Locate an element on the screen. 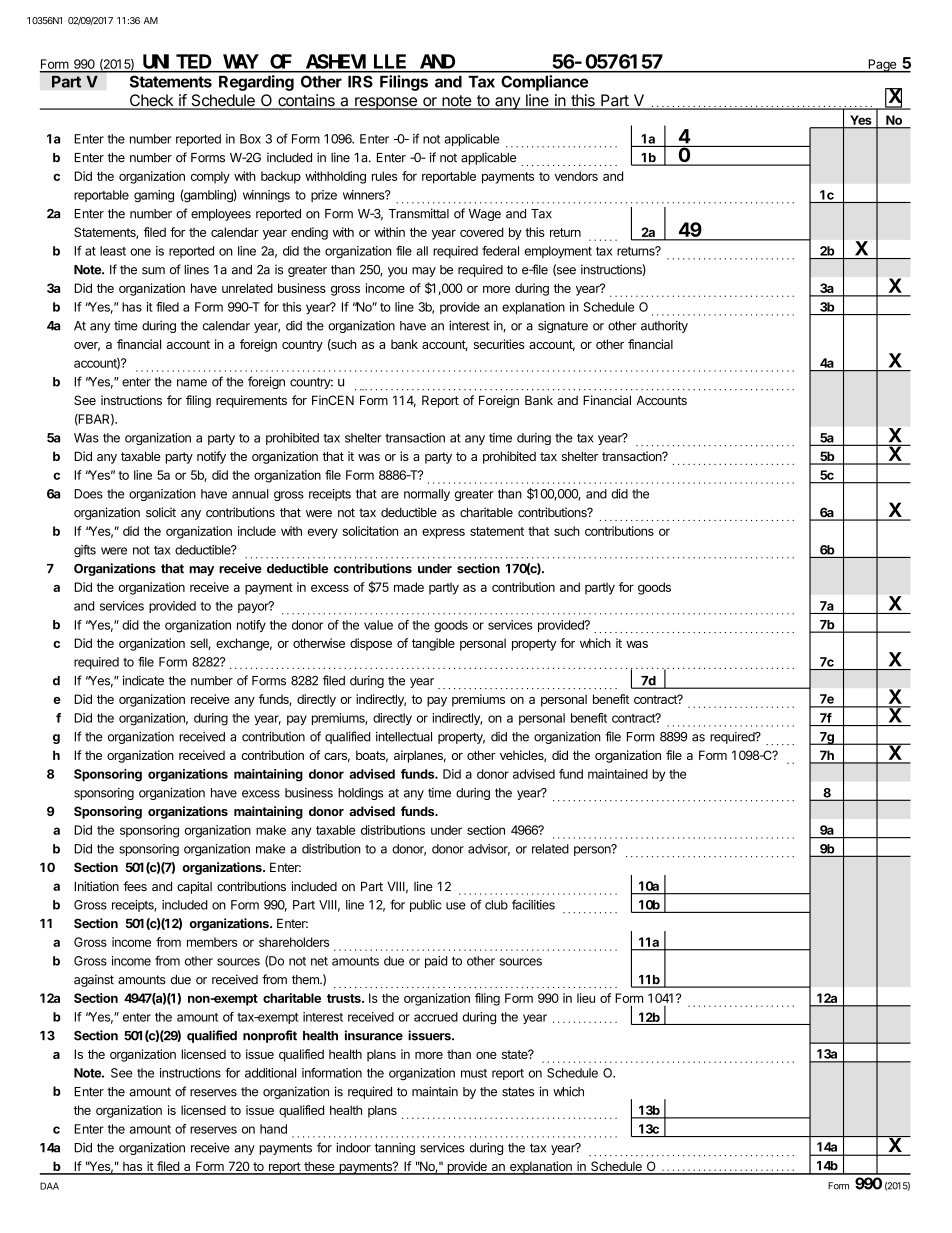  facilities is located at coordinates (533, 904).
